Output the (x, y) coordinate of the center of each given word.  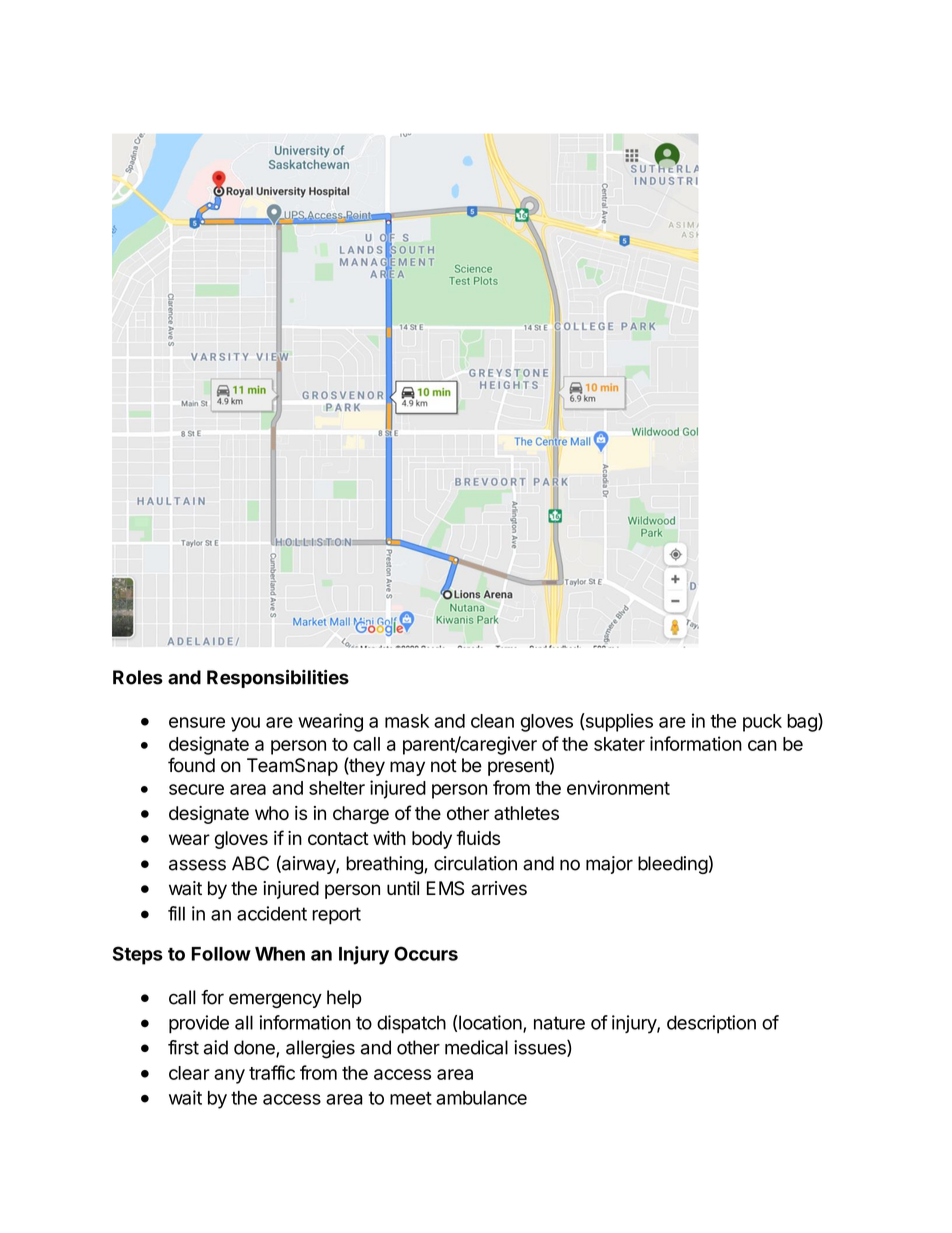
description (711, 1024)
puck (762, 723)
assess (197, 865)
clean (492, 721)
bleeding (673, 865)
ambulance (481, 1098)
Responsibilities (278, 679)
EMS (445, 888)
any (229, 1076)
